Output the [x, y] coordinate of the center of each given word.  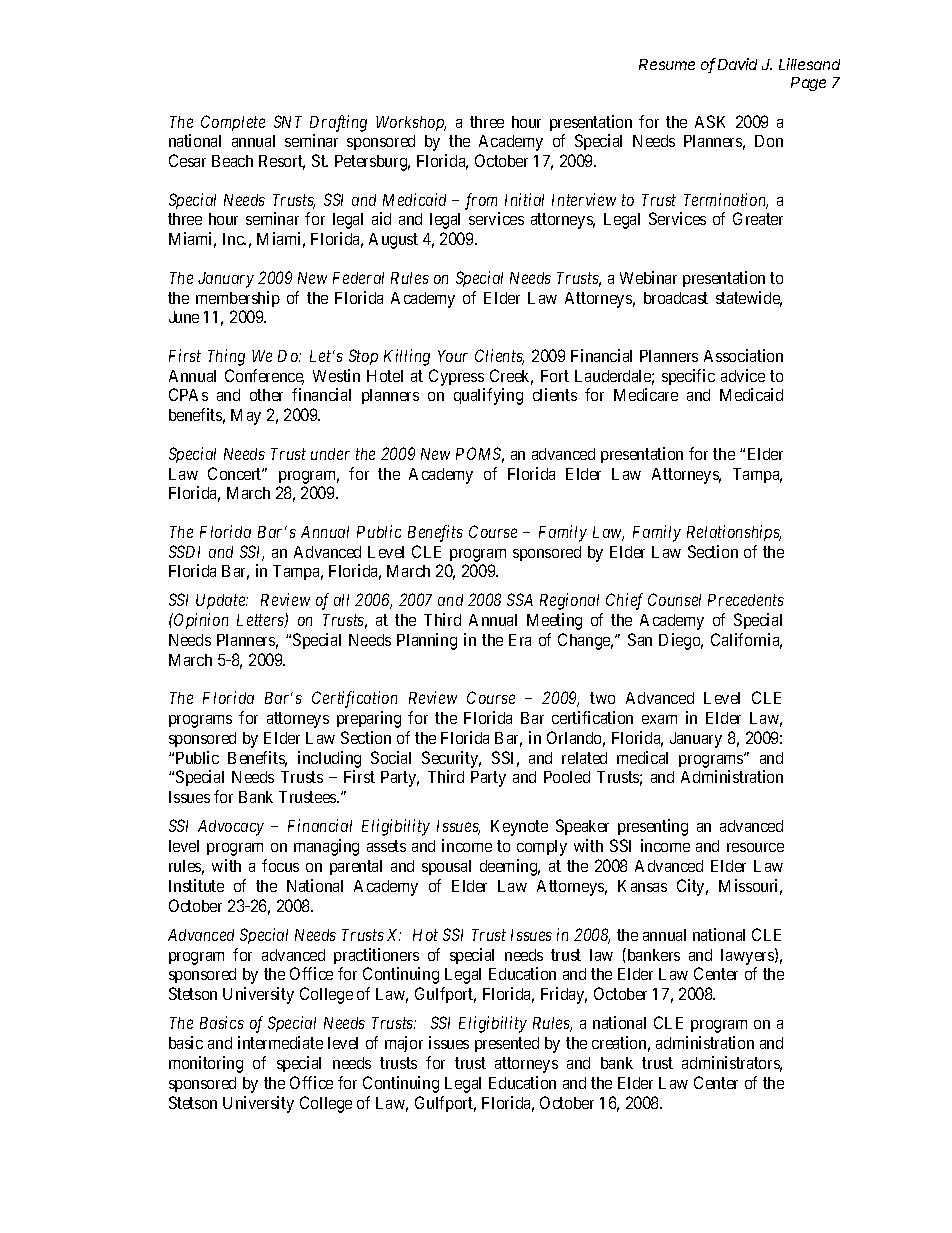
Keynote [519, 828]
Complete [233, 123]
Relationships [734, 533]
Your [453, 356]
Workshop [411, 123]
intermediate [280, 1042]
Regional [569, 601]
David [737, 64]
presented [507, 1044]
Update [222, 601]
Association [743, 355]
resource [755, 847]
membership [238, 299]
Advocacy [231, 828]
